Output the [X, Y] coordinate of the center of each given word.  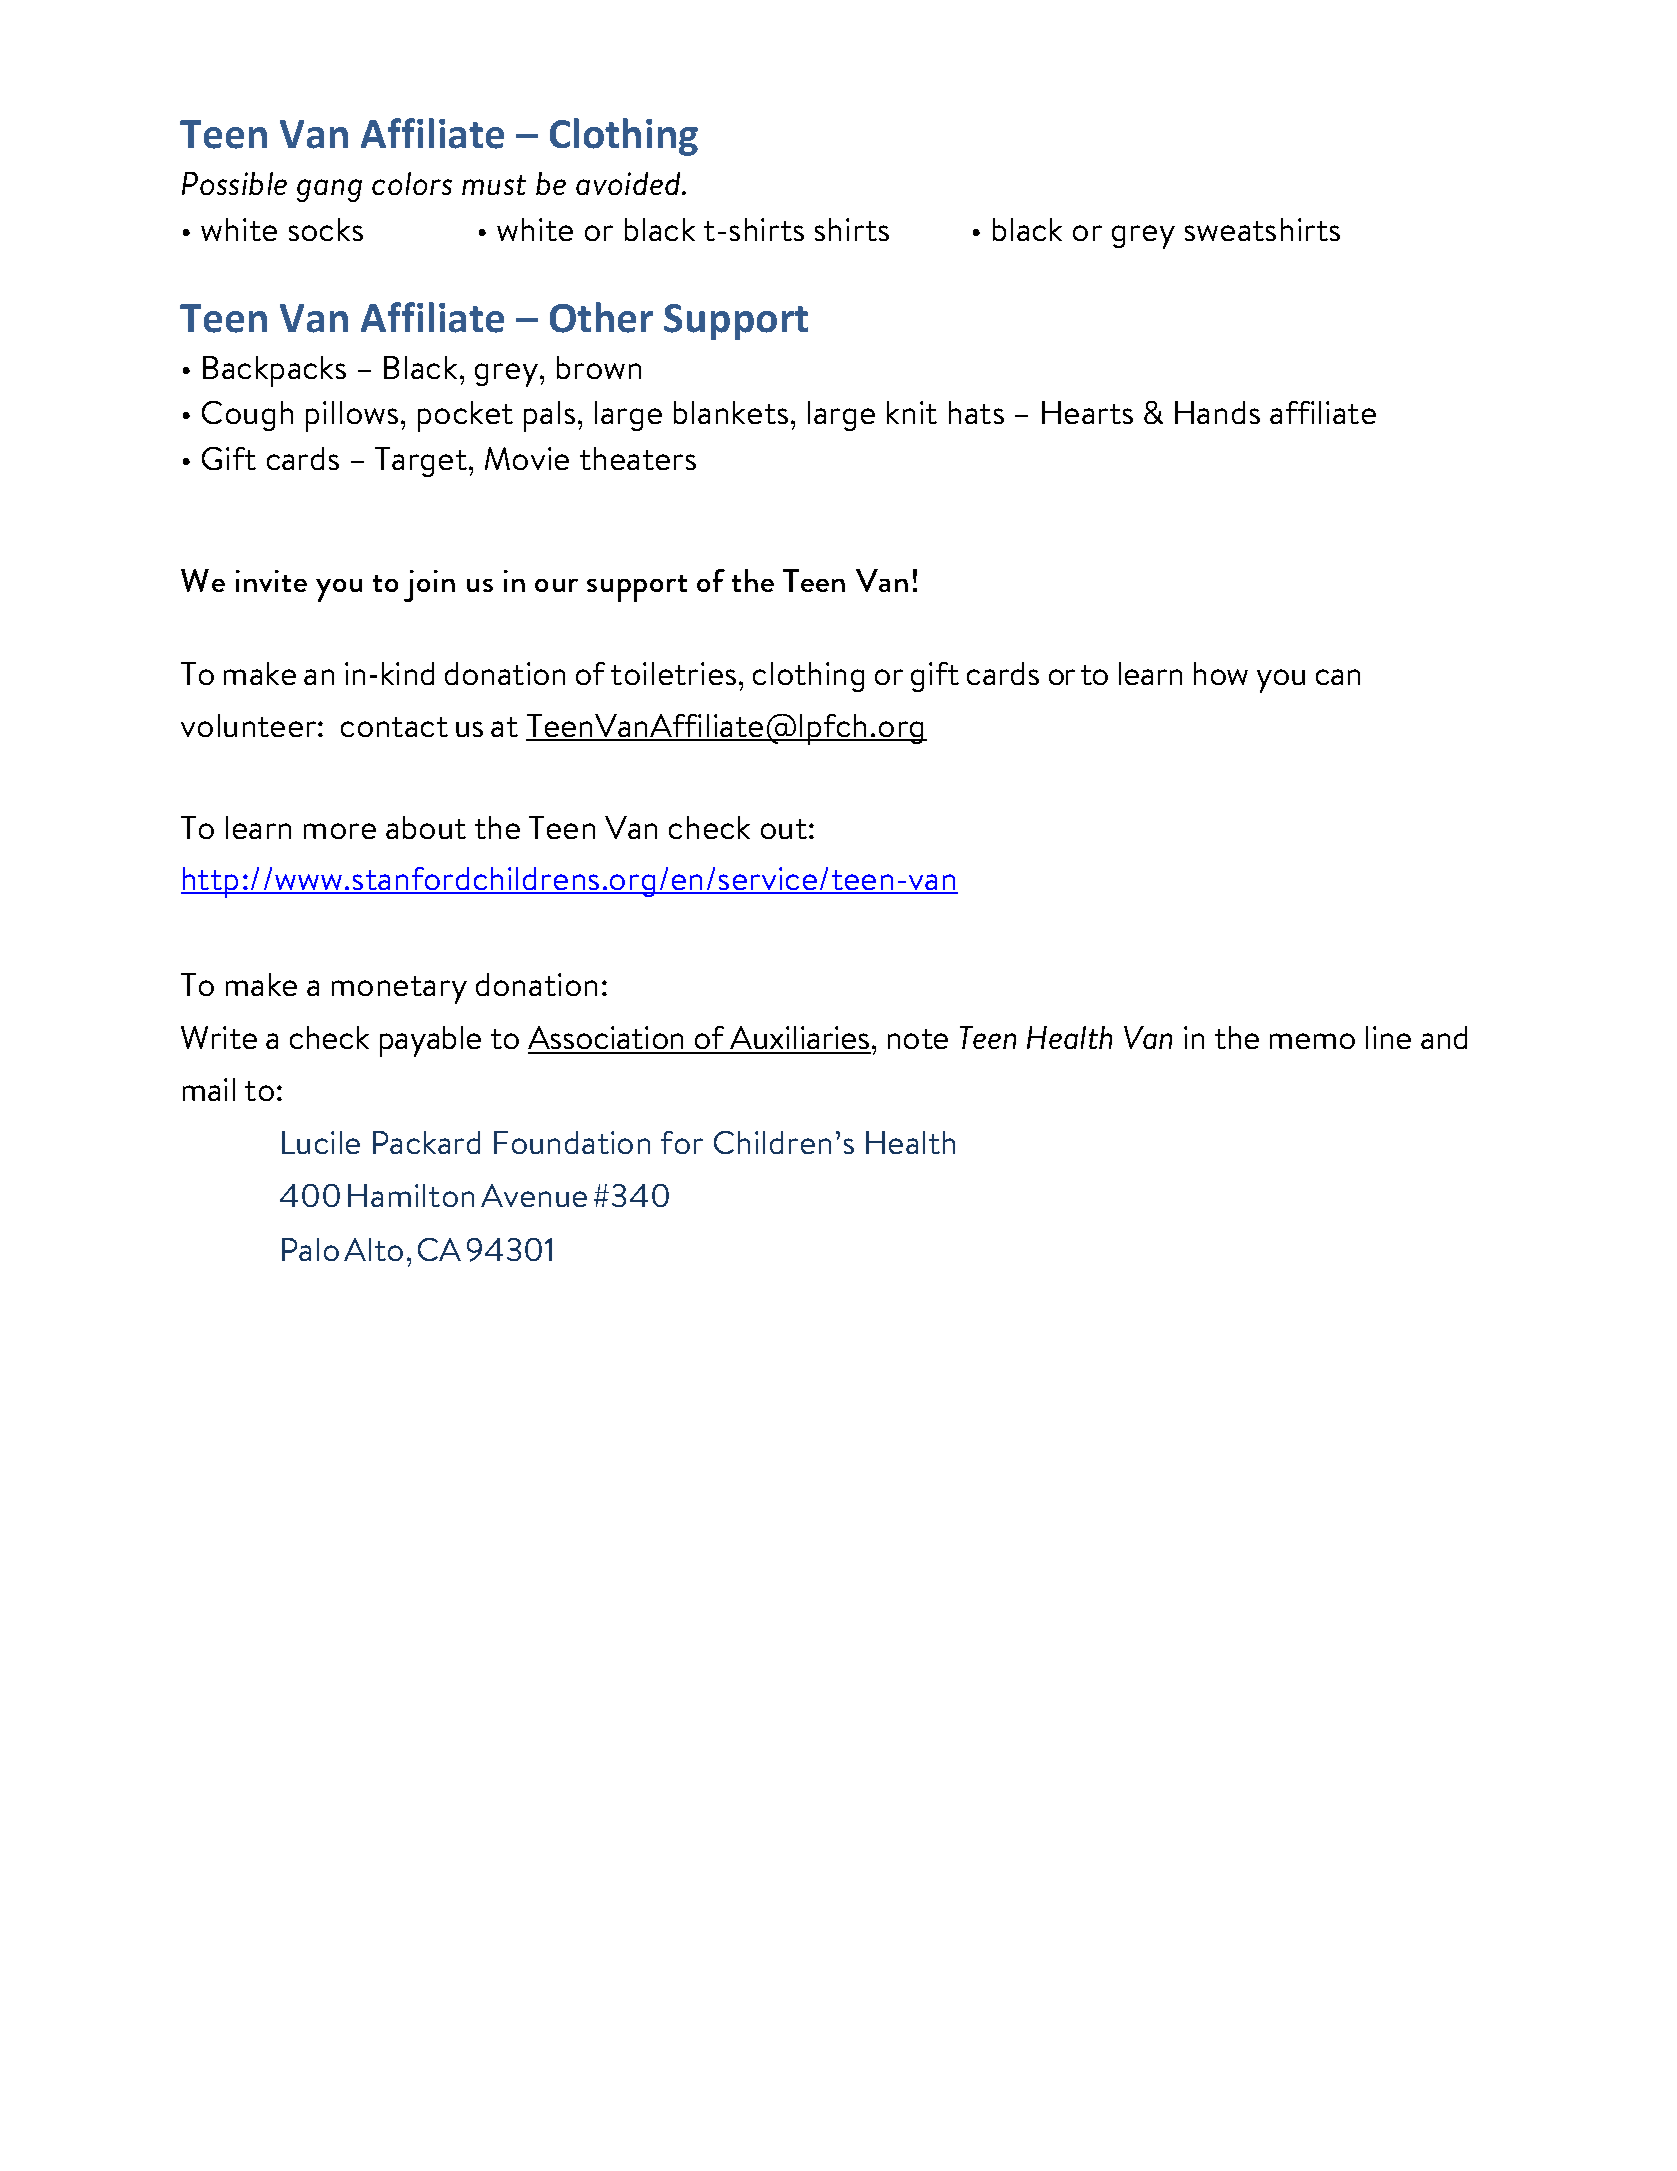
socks [326, 229]
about [426, 827]
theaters [638, 458]
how [1221, 673]
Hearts [1087, 412]
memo [1312, 1041]
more [340, 831]
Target [422, 462]
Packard [426, 1142]
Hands [1217, 412]
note [918, 1039]
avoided [629, 183]
